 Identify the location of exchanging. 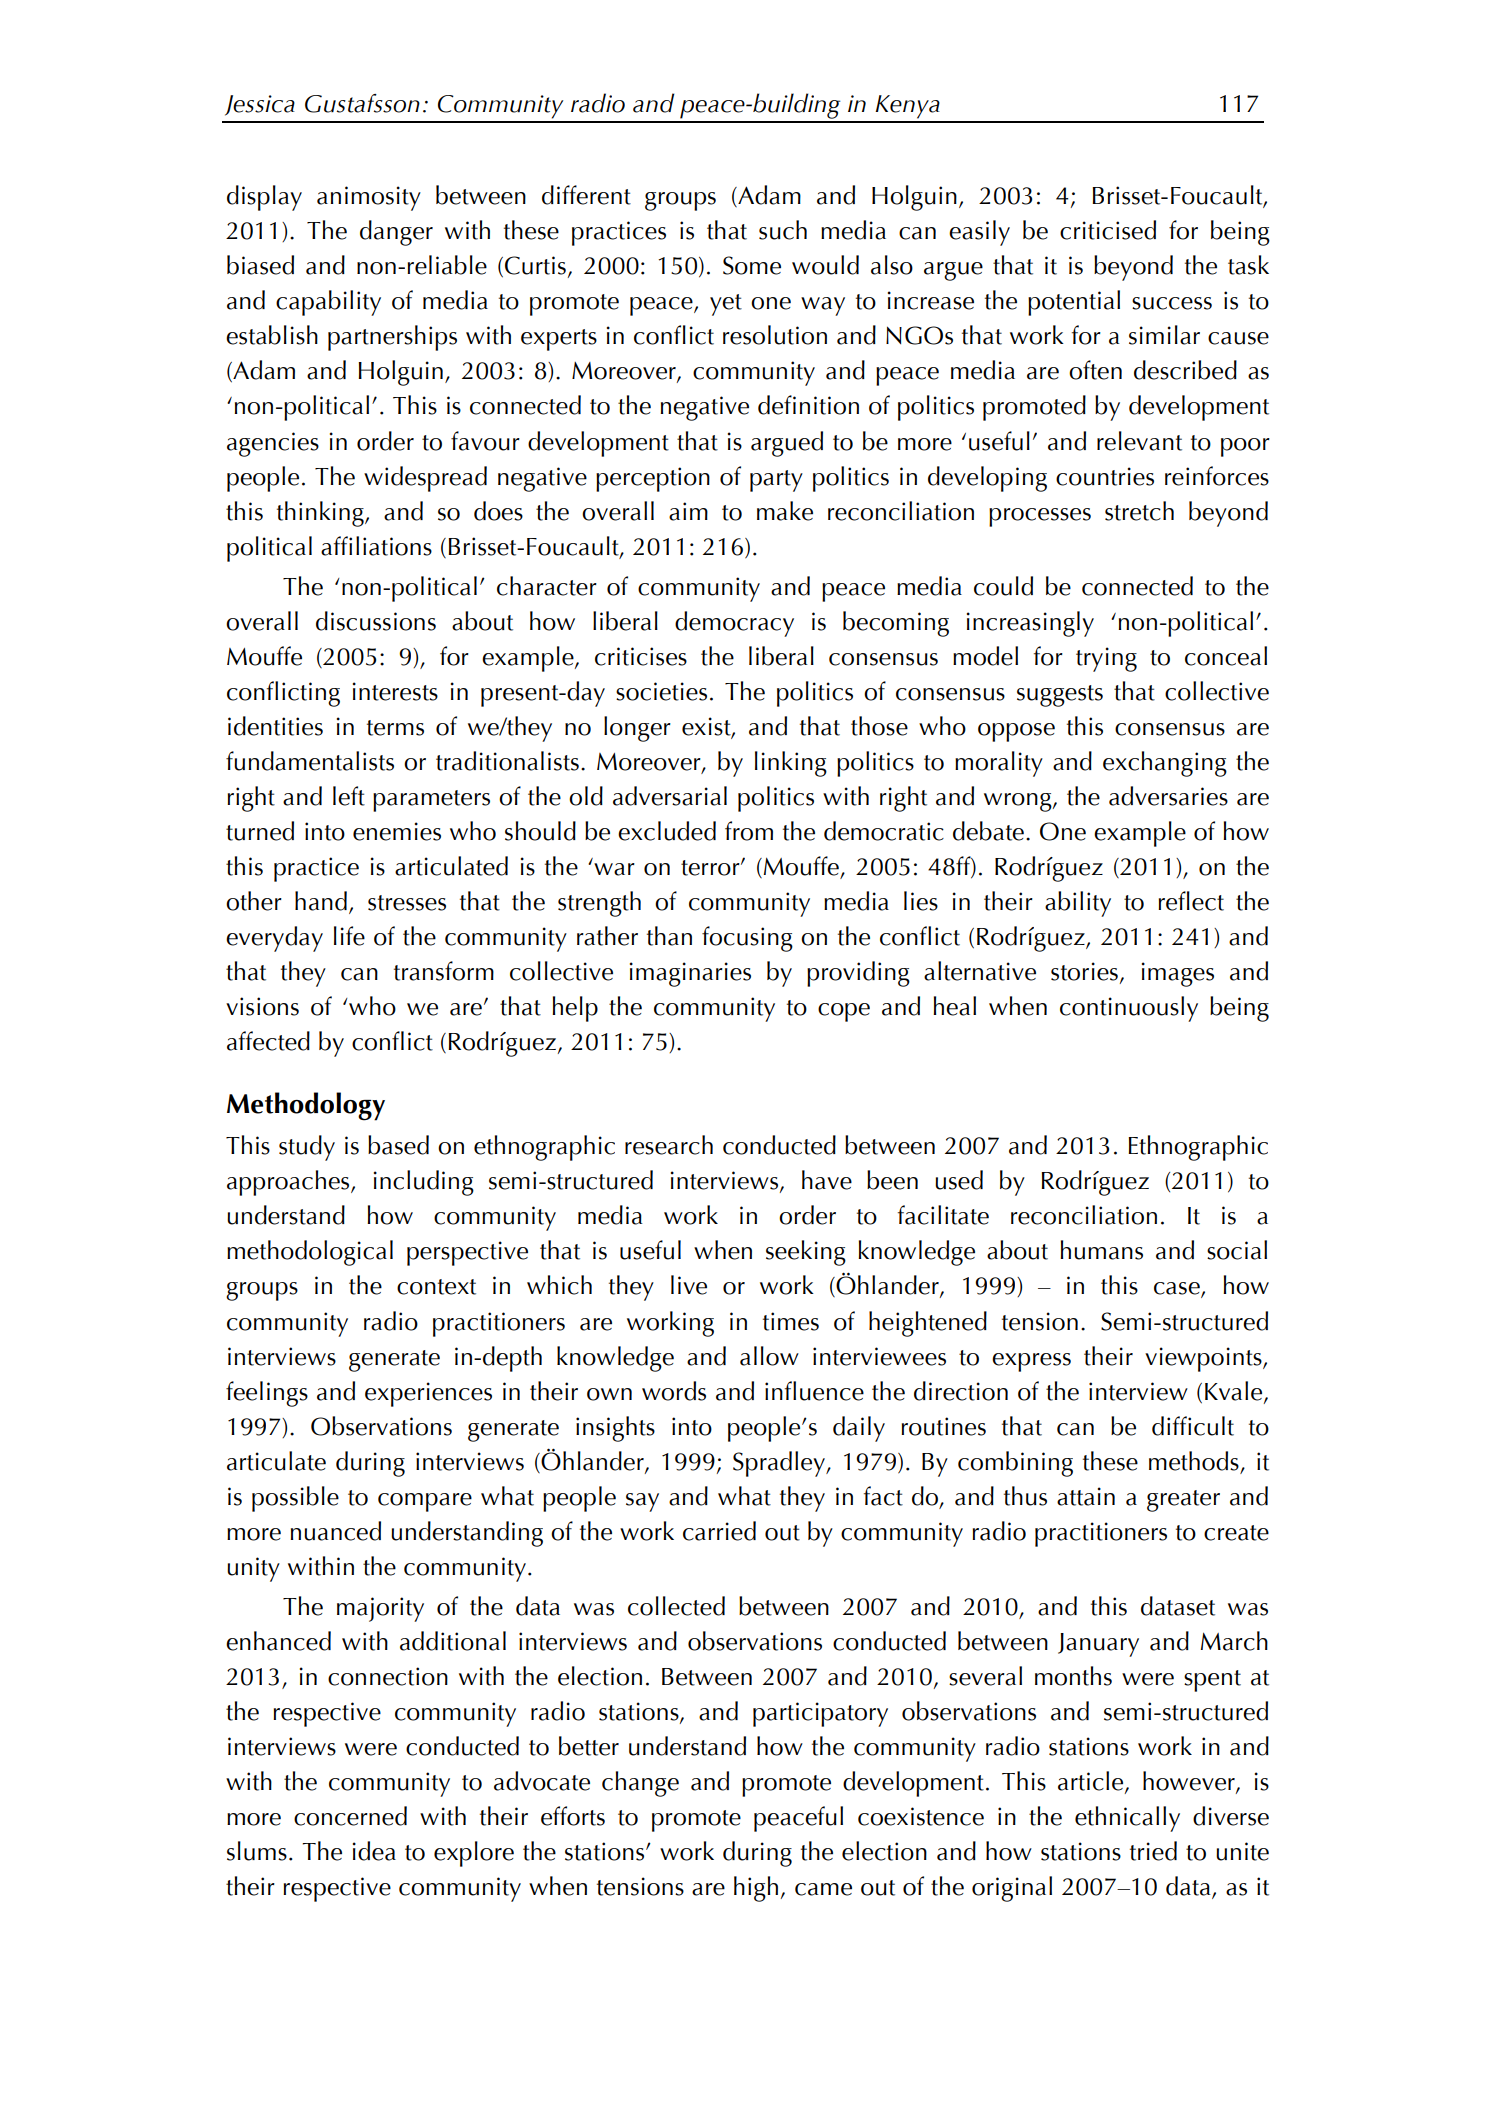
(1165, 764).
